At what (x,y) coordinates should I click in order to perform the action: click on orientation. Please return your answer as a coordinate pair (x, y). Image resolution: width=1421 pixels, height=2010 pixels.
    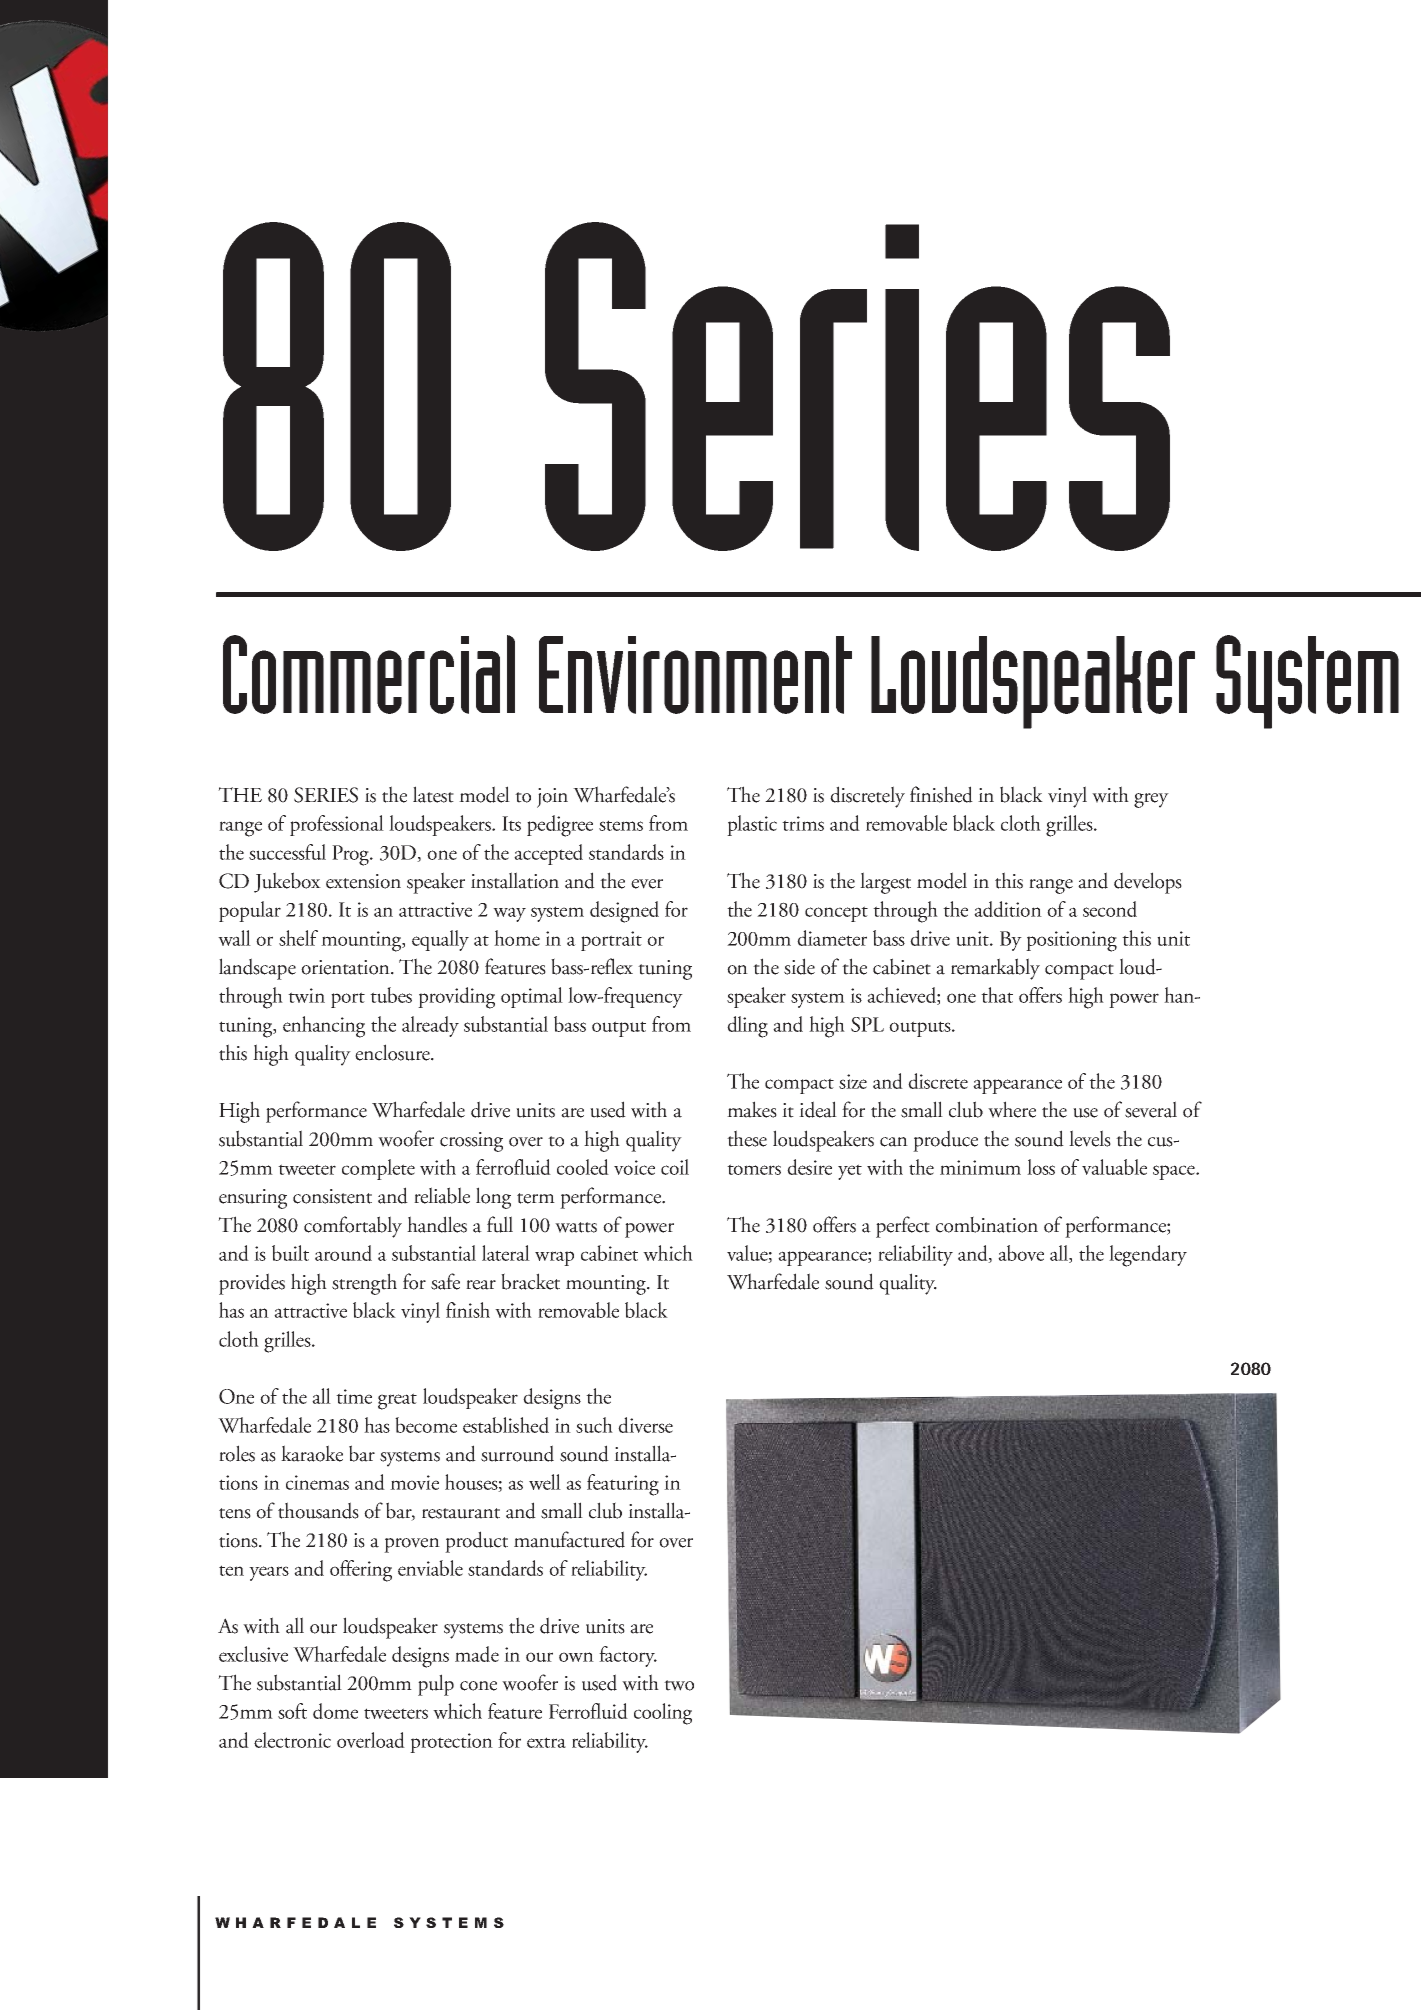
    Looking at the image, I should click on (346, 967).
